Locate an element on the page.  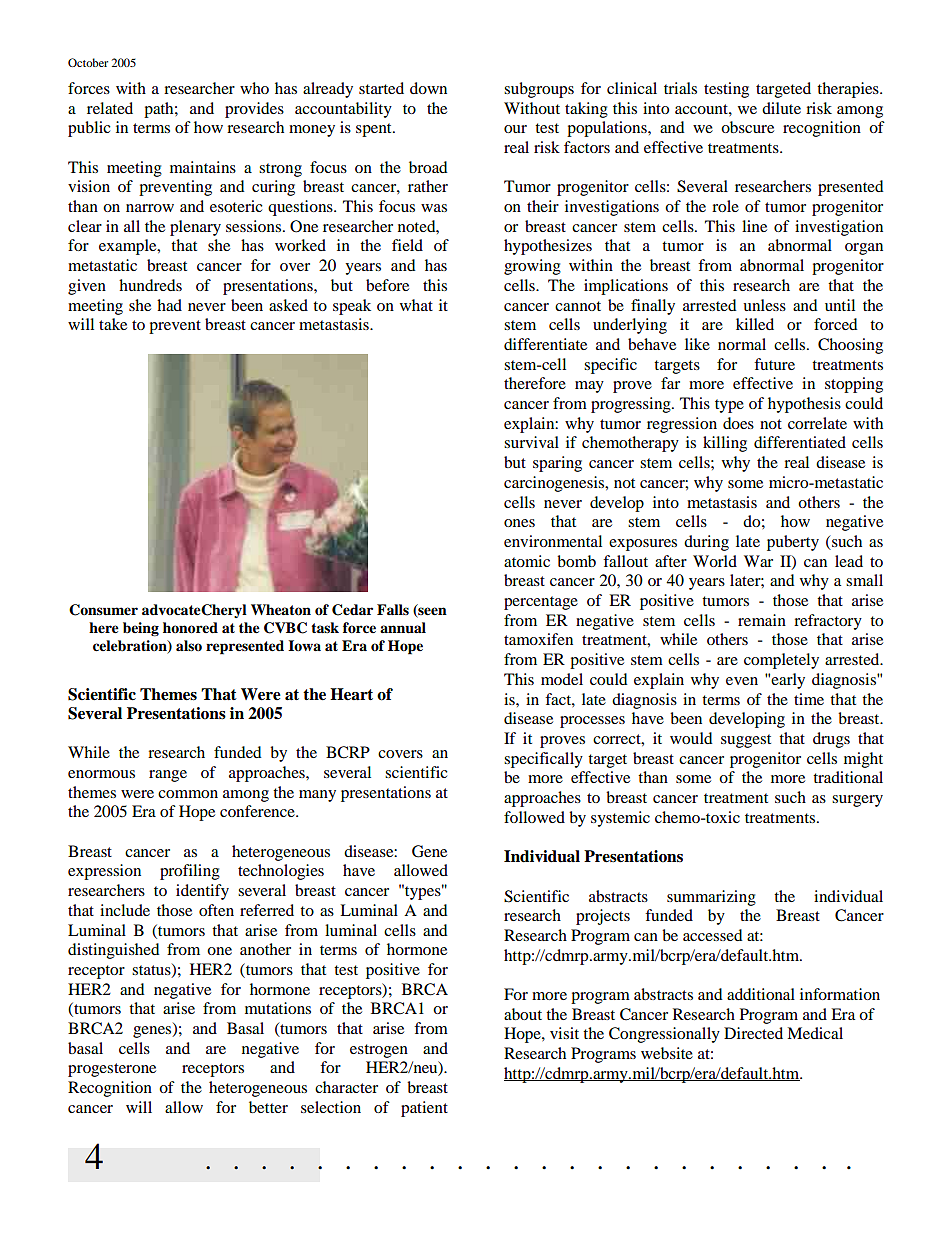
War is located at coordinates (758, 561).
